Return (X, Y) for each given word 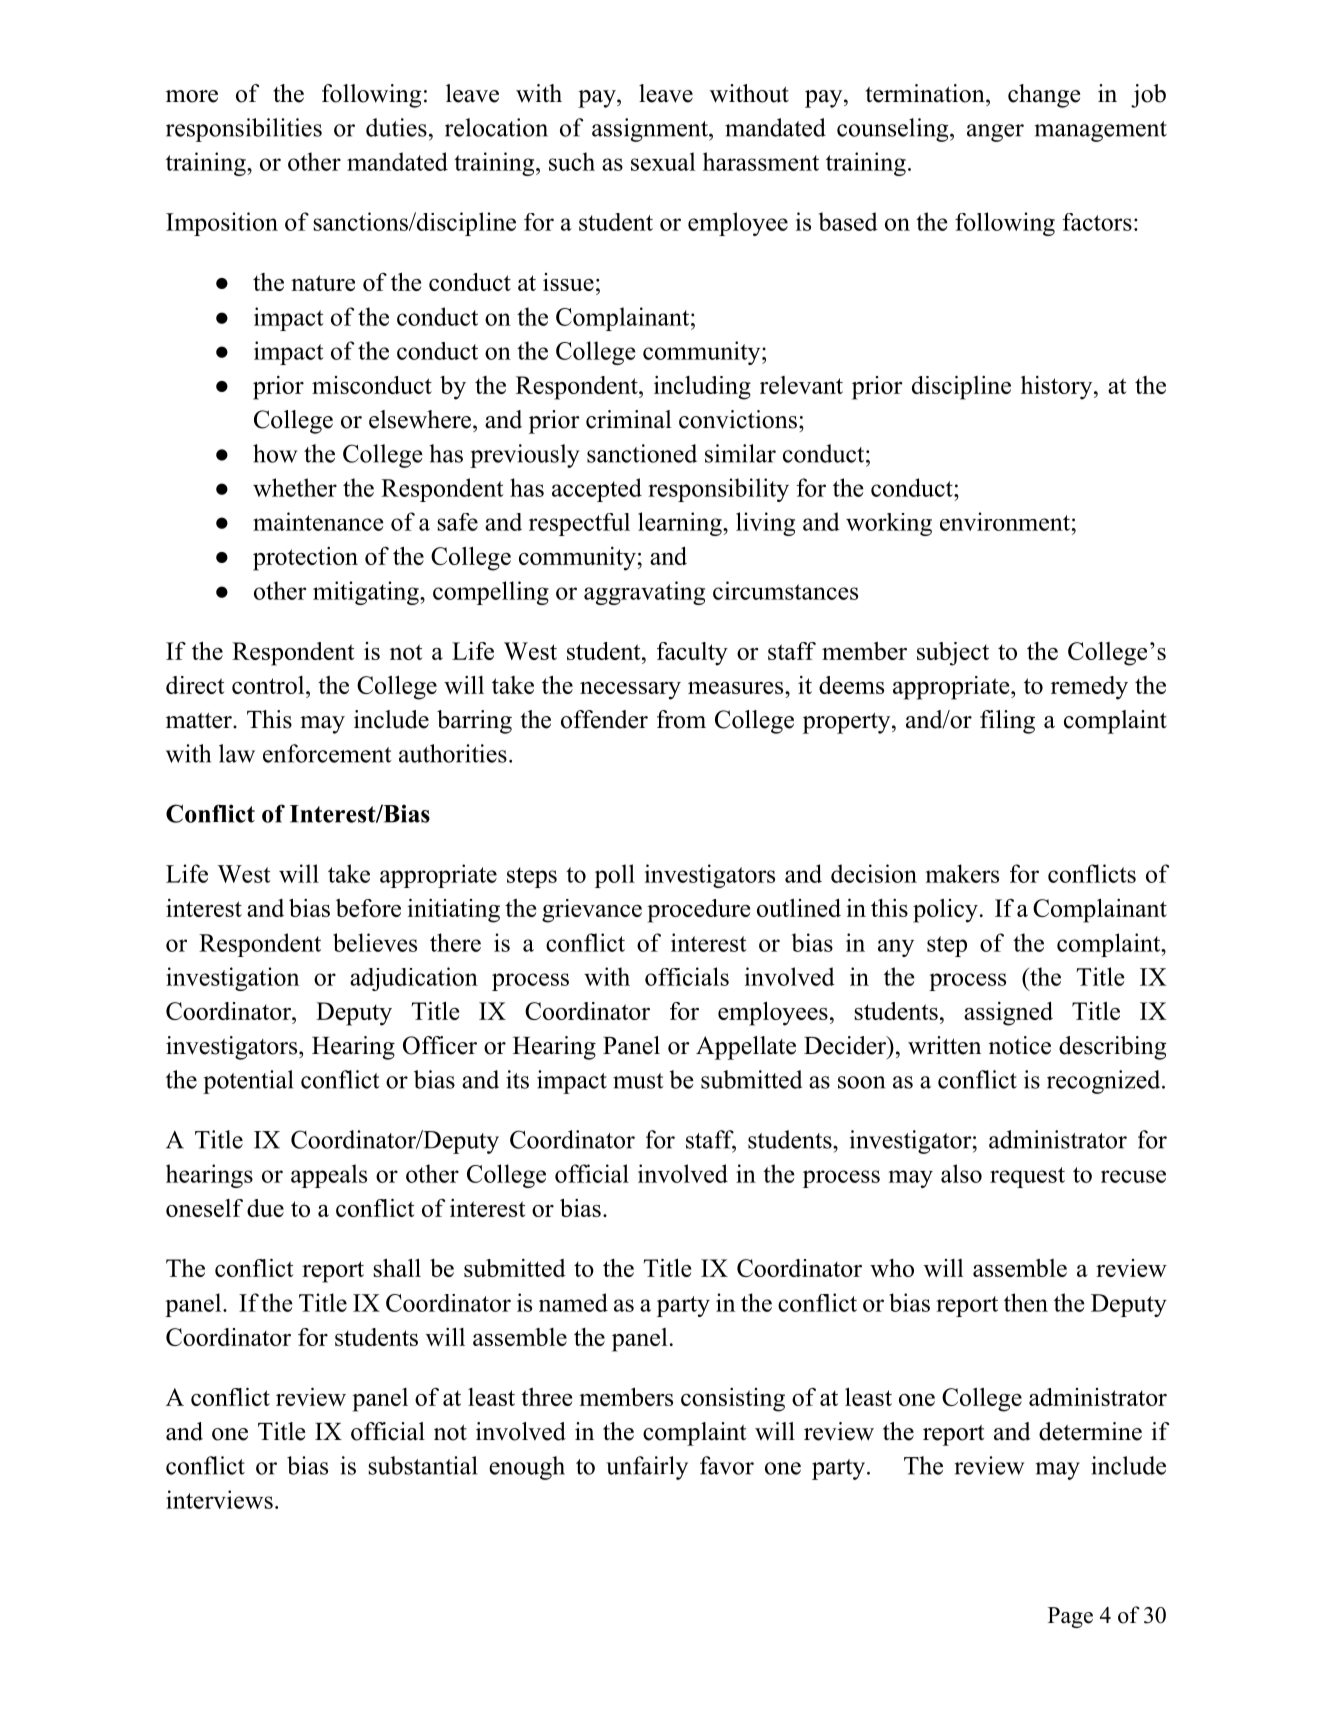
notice (1020, 1045)
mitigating (367, 593)
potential (248, 1082)
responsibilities (244, 130)
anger (995, 133)
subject (953, 654)
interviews (219, 1499)
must (638, 1081)
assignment (651, 130)
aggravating (644, 593)
